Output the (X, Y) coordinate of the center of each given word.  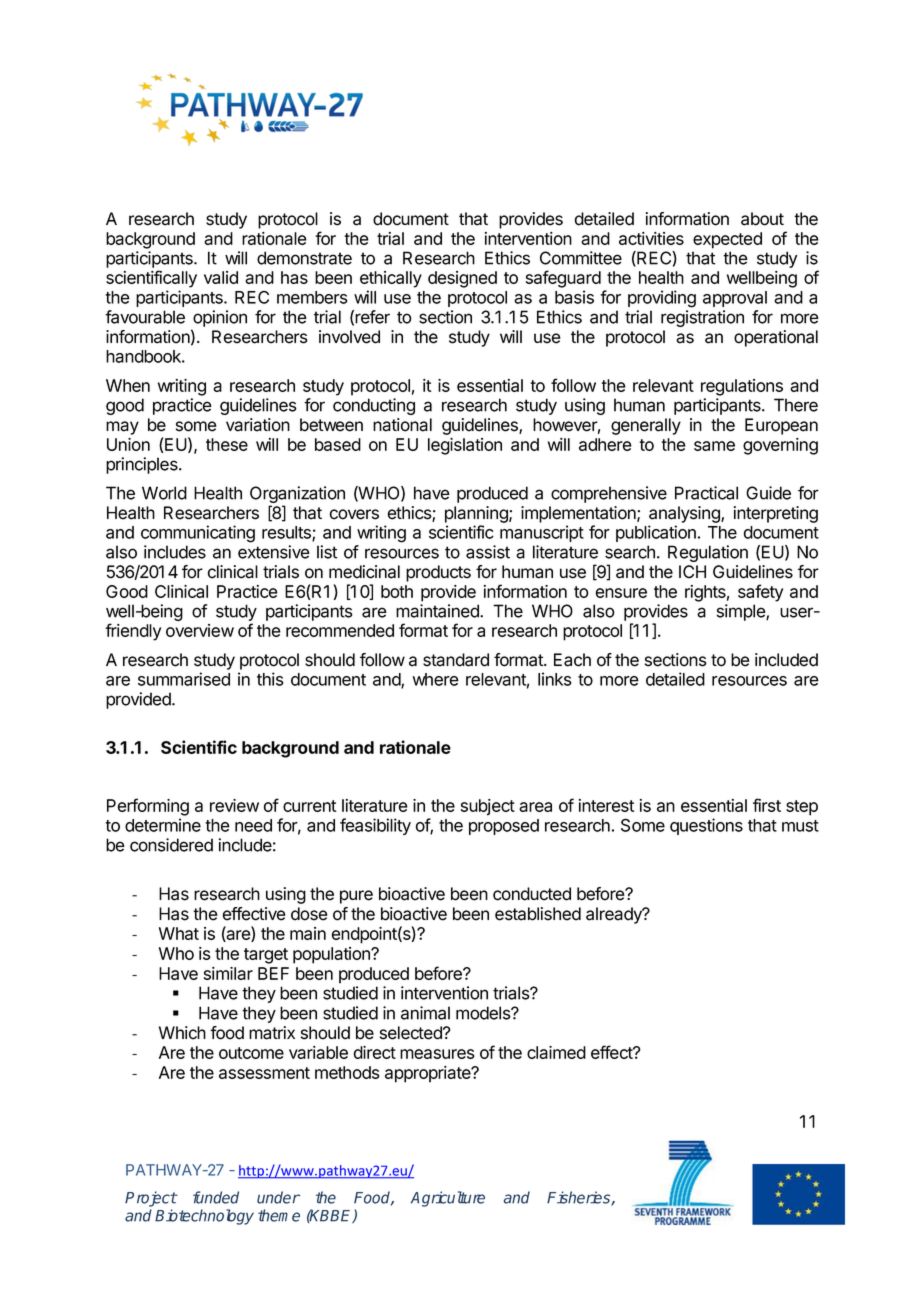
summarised (184, 679)
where (436, 679)
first (767, 805)
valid (221, 277)
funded (216, 1197)
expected (727, 240)
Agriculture (448, 1199)
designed (462, 279)
